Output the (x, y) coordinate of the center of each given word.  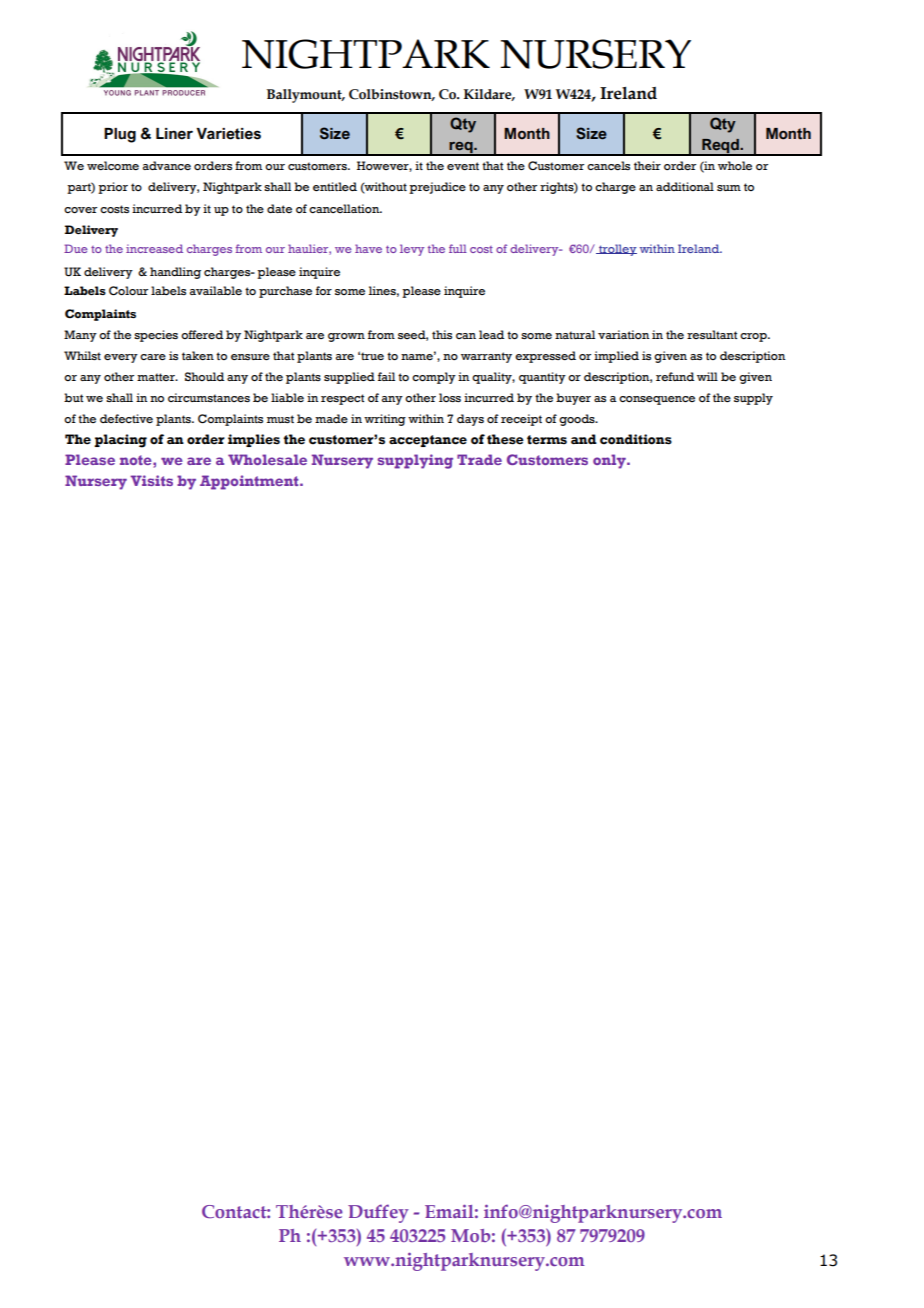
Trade (479, 459)
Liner (174, 134)
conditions (636, 439)
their (647, 165)
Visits (151, 480)
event (463, 166)
